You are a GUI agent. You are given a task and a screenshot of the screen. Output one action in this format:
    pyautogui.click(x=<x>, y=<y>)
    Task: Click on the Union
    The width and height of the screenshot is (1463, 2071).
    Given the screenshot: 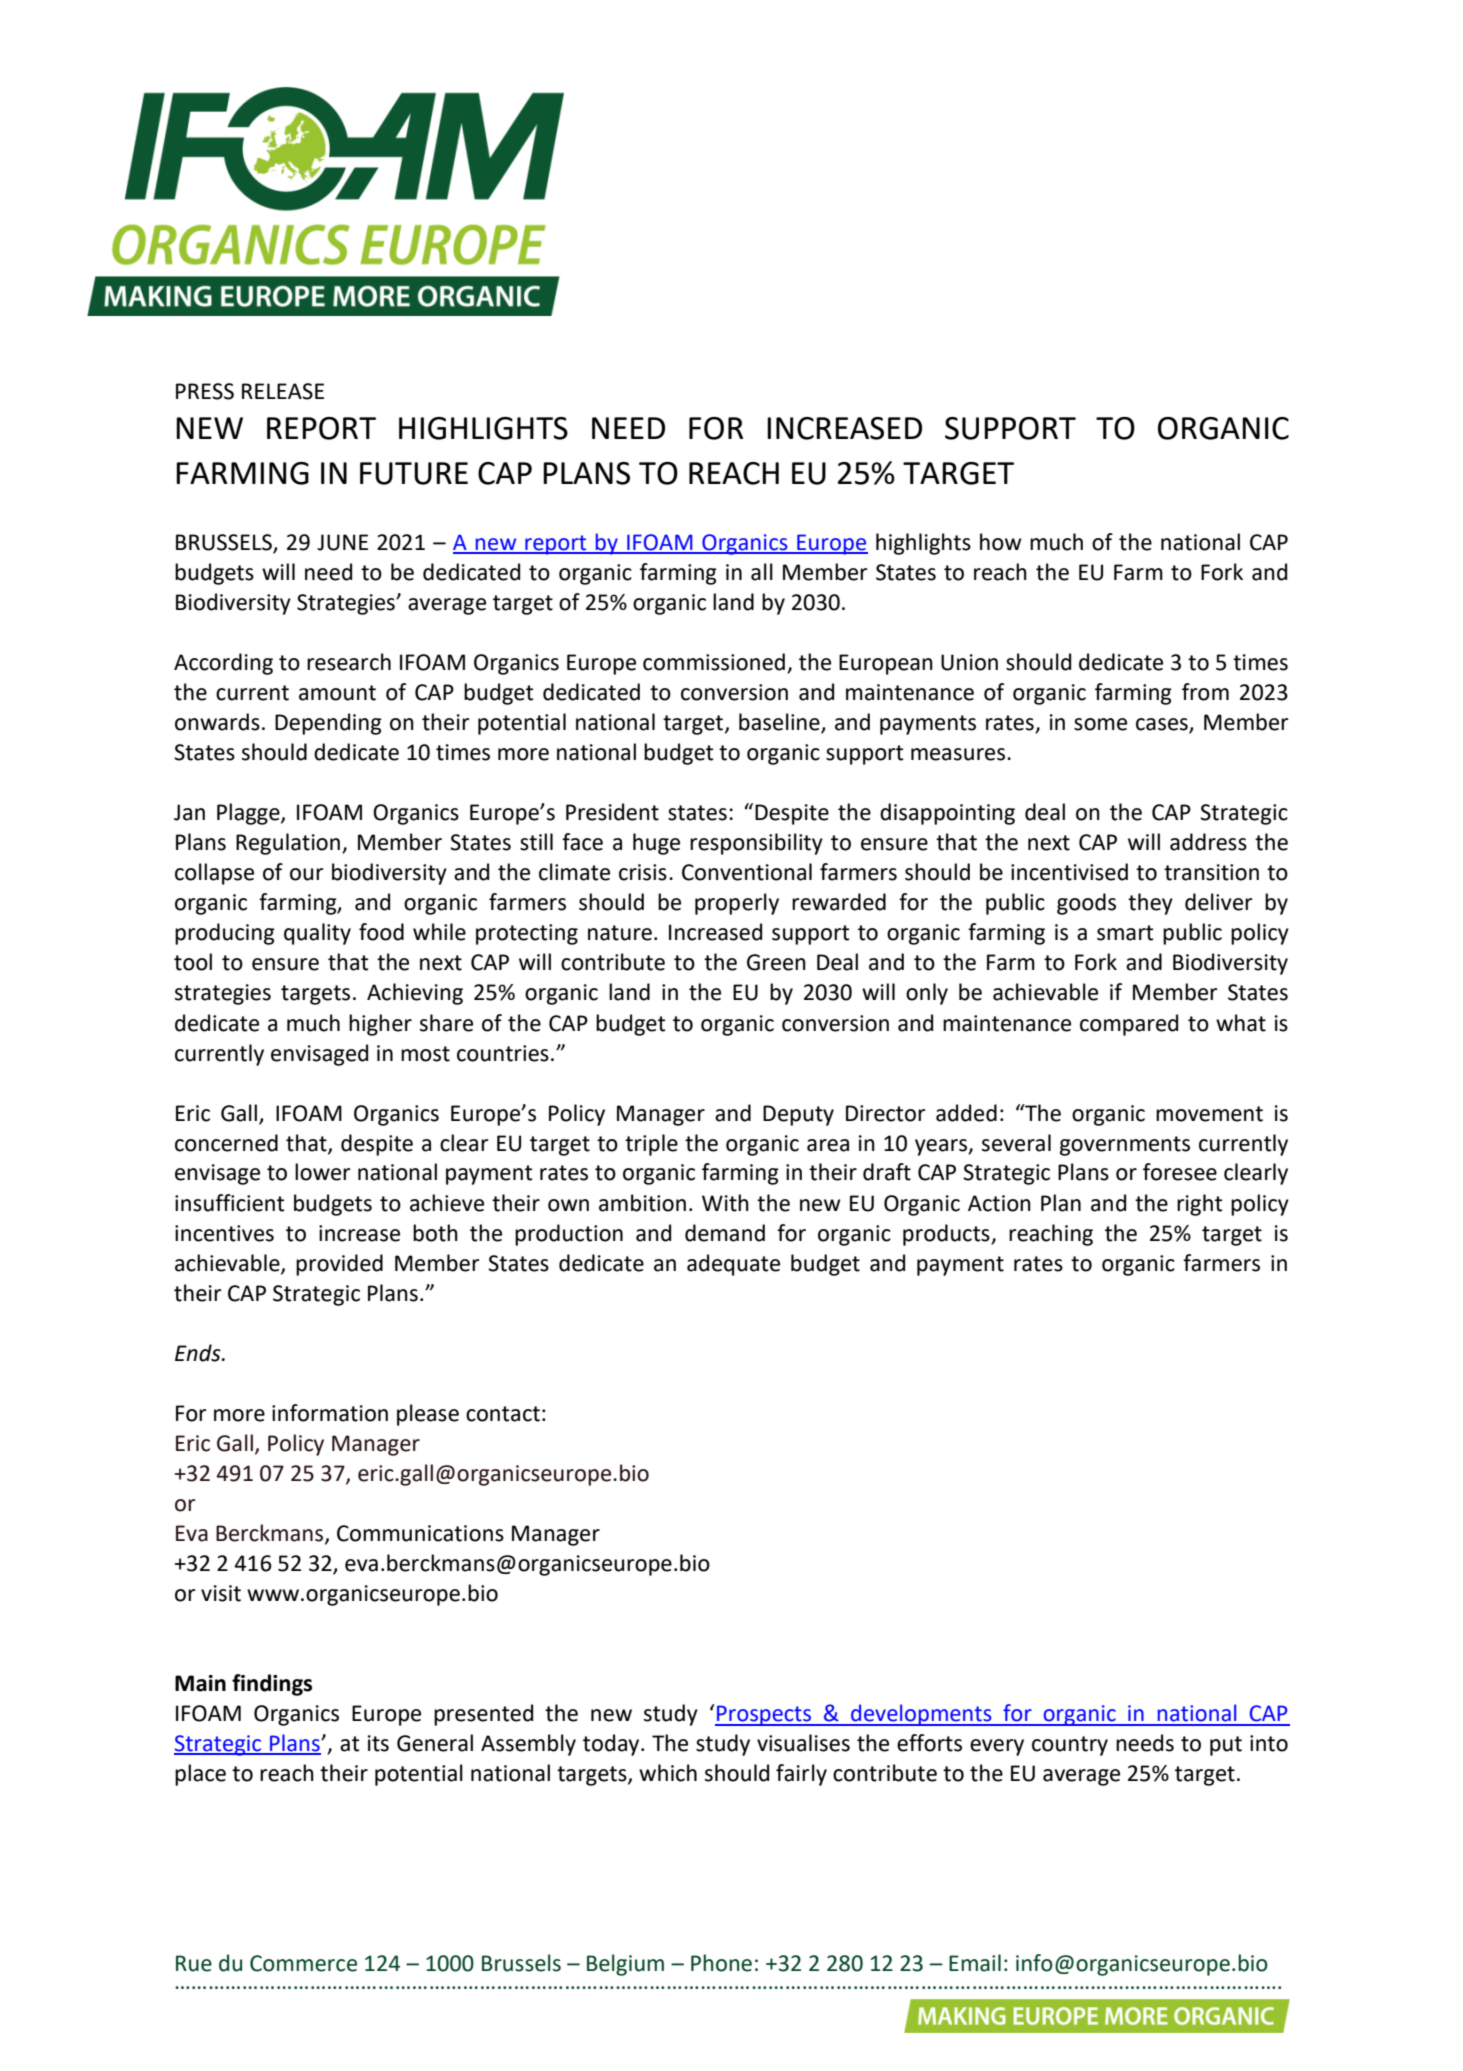 What is the action you would take?
    pyautogui.click(x=969, y=662)
